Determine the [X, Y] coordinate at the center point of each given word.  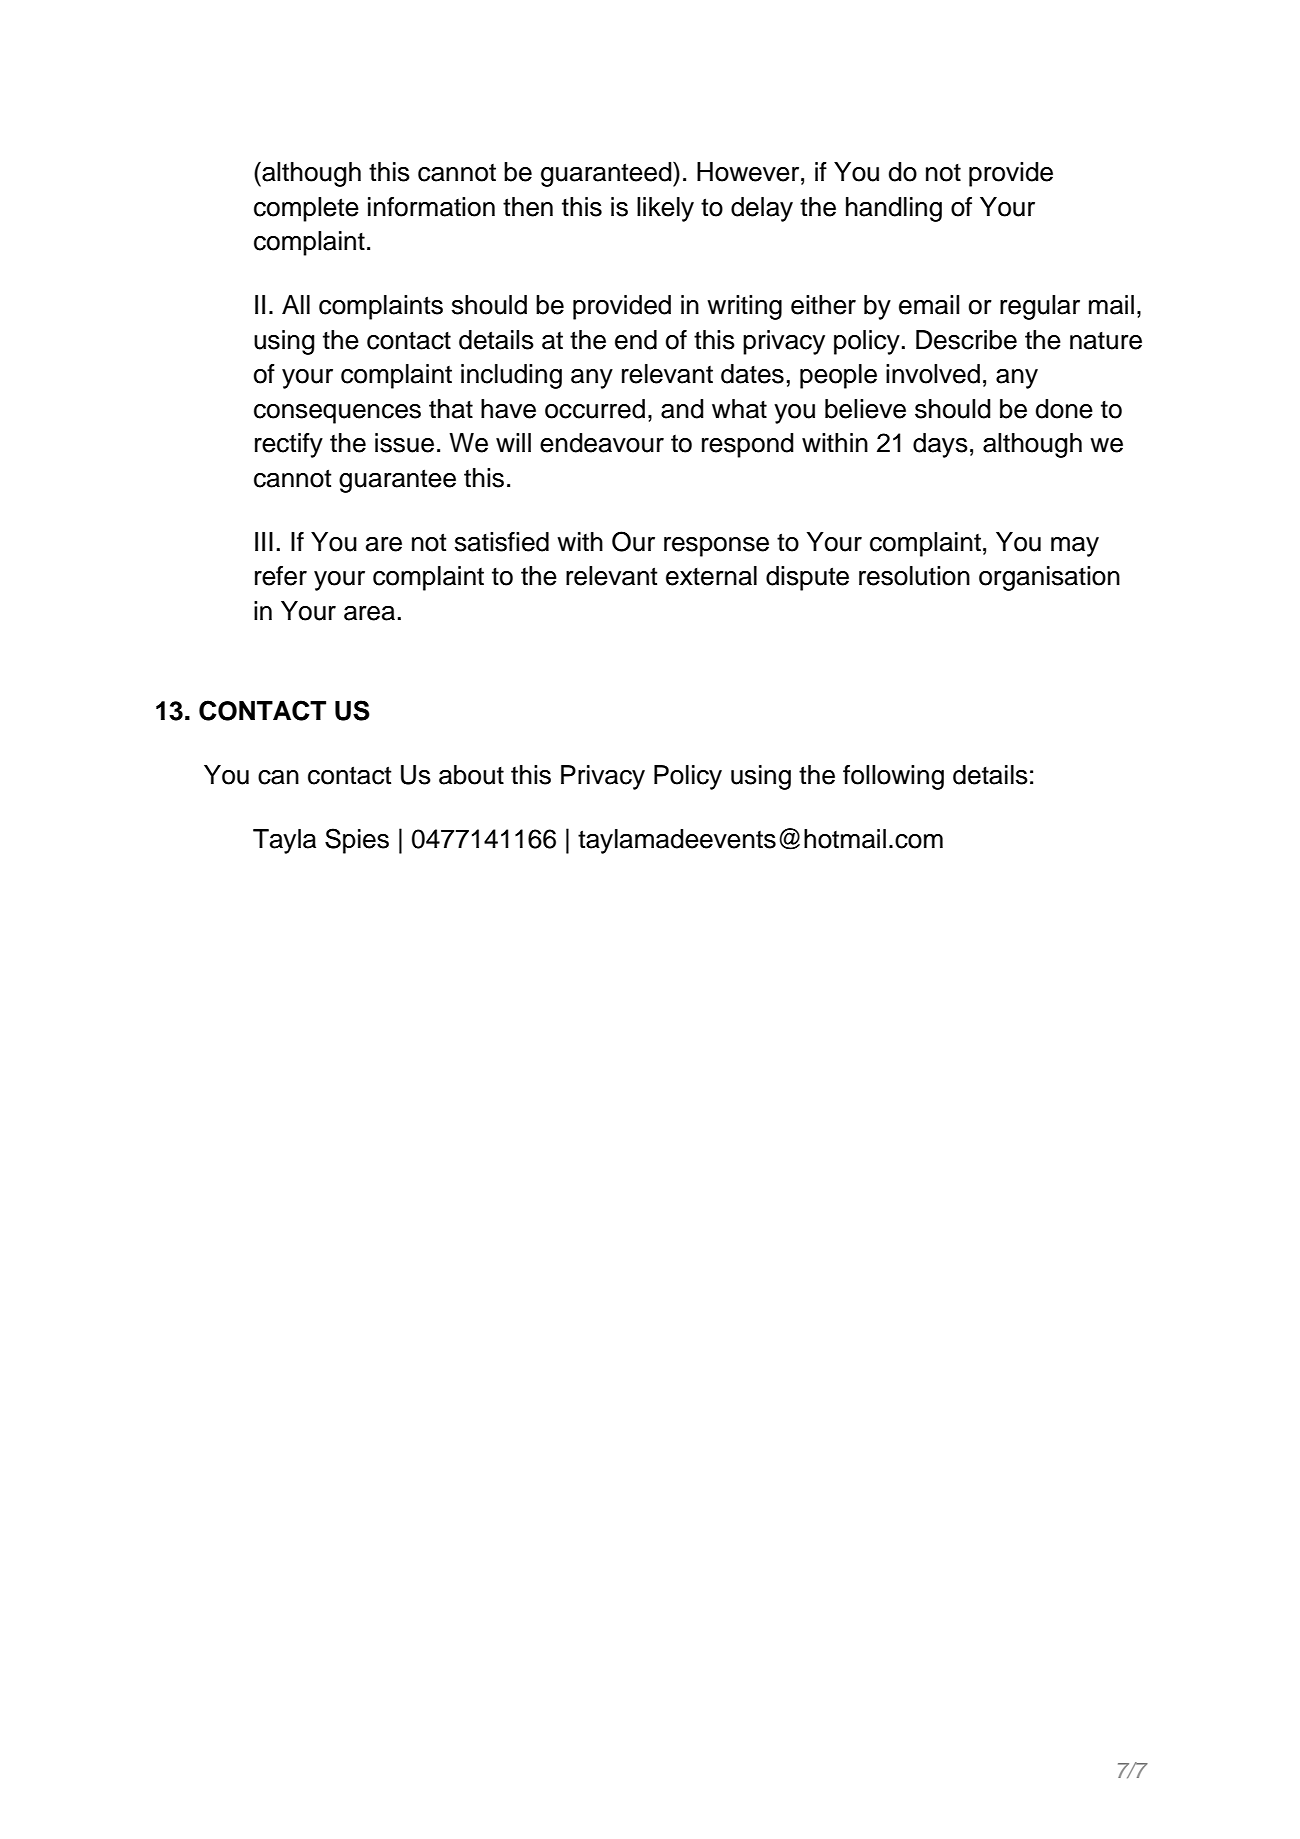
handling [894, 209]
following [893, 777]
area [369, 613]
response [716, 547]
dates [752, 374]
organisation [1049, 578]
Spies [357, 841]
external [711, 576]
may [1075, 547]
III [264, 541]
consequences [337, 414]
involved [933, 374]
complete [306, 209]
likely [665, 209]
